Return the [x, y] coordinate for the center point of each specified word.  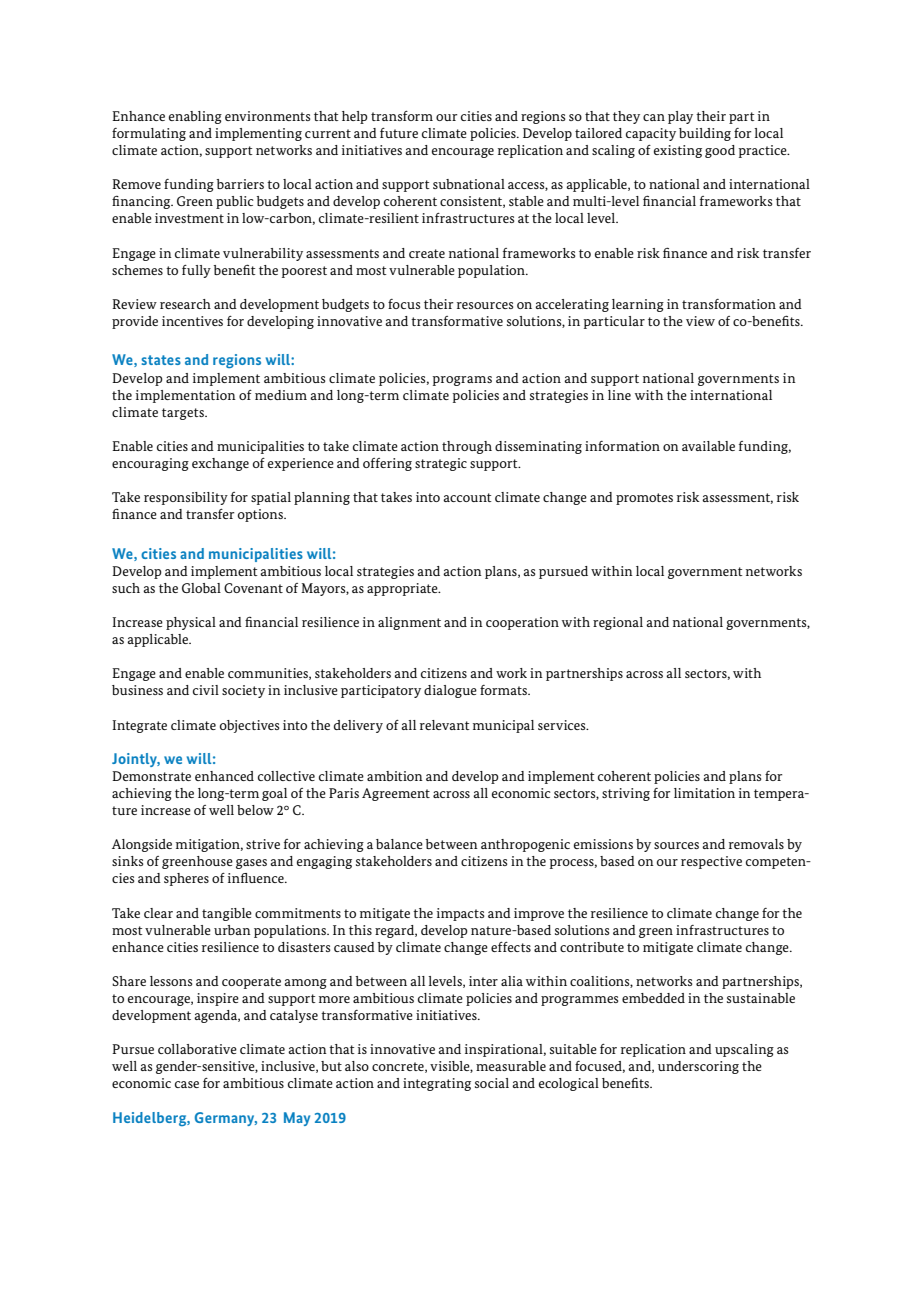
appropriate [403, 589]
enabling [195, 117]
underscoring [698, 1067]
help [355, 117]
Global [201, 588]
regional [618, 623]
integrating [437, 1084]
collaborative [197, 1049]
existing [678, 151]
